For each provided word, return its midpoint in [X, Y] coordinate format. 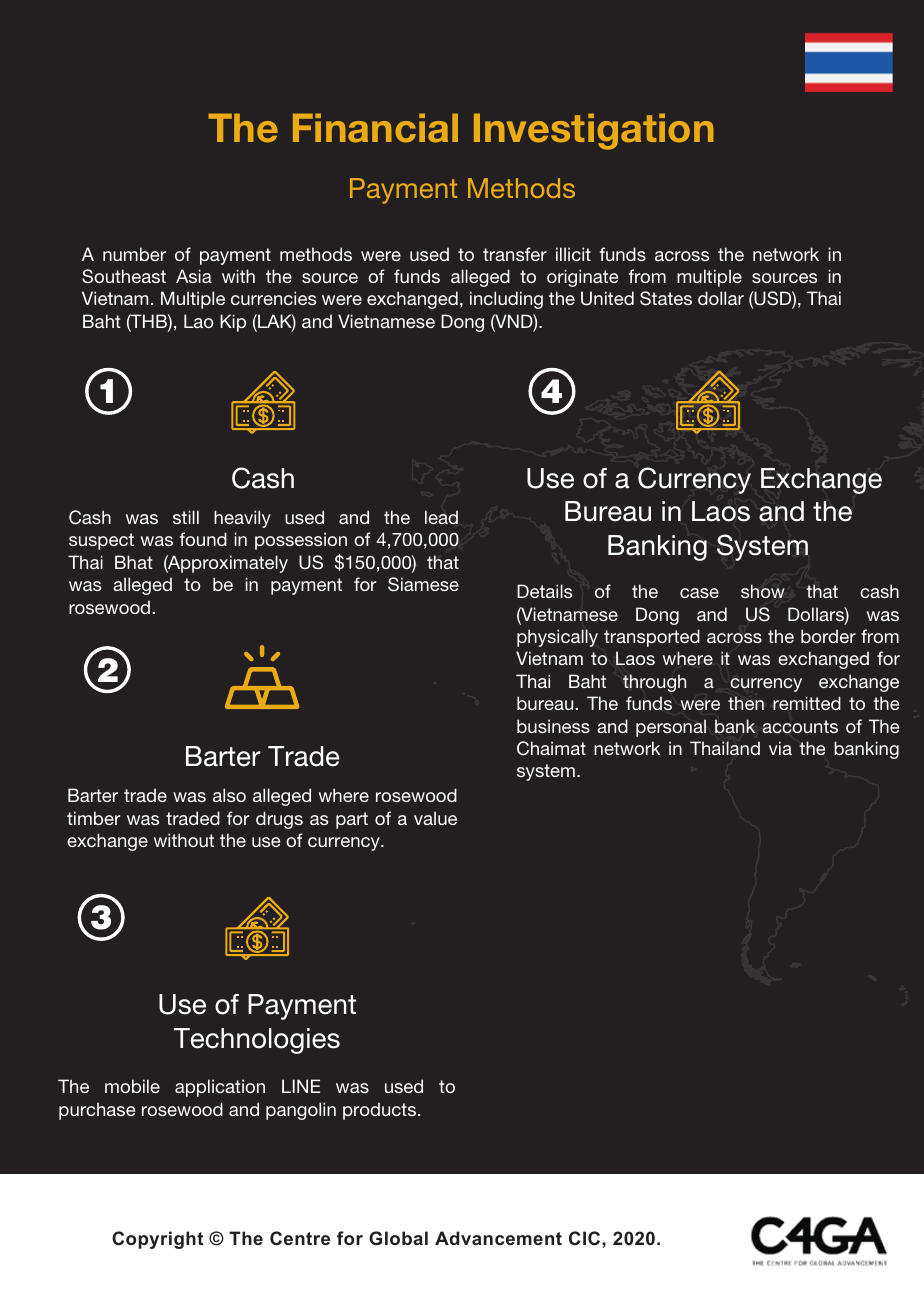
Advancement [498, 1238]
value [435, 818]
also [229, 795]
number [134, 254]
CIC [586, 1238]
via [780, 748]
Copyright [157, 1240]
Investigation [594, 131]
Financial [375, 128]
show [763, 591]
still [186, 517]
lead [441, 517]
